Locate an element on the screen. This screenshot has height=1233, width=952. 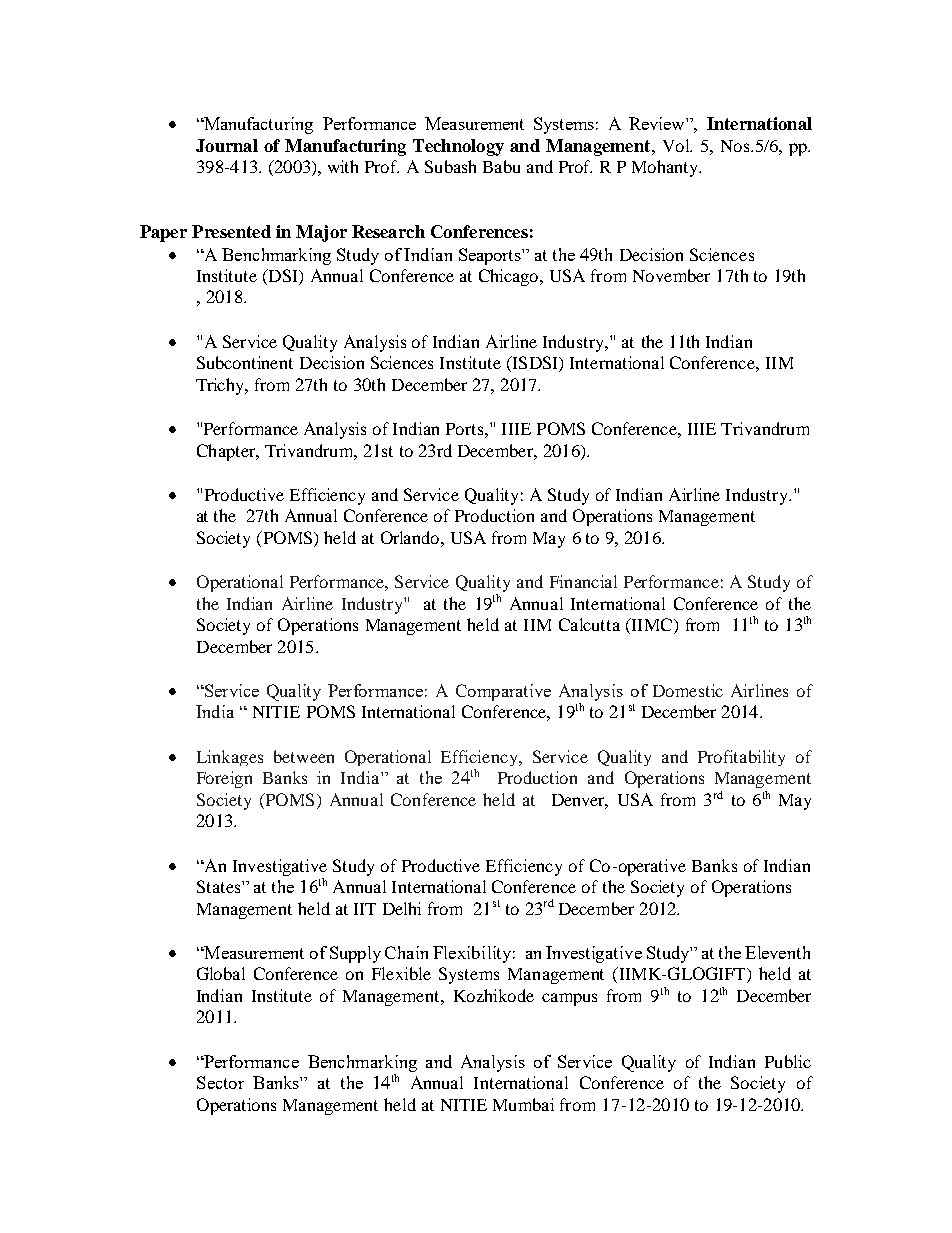
Comparative is located at coordinates (503, 692).
